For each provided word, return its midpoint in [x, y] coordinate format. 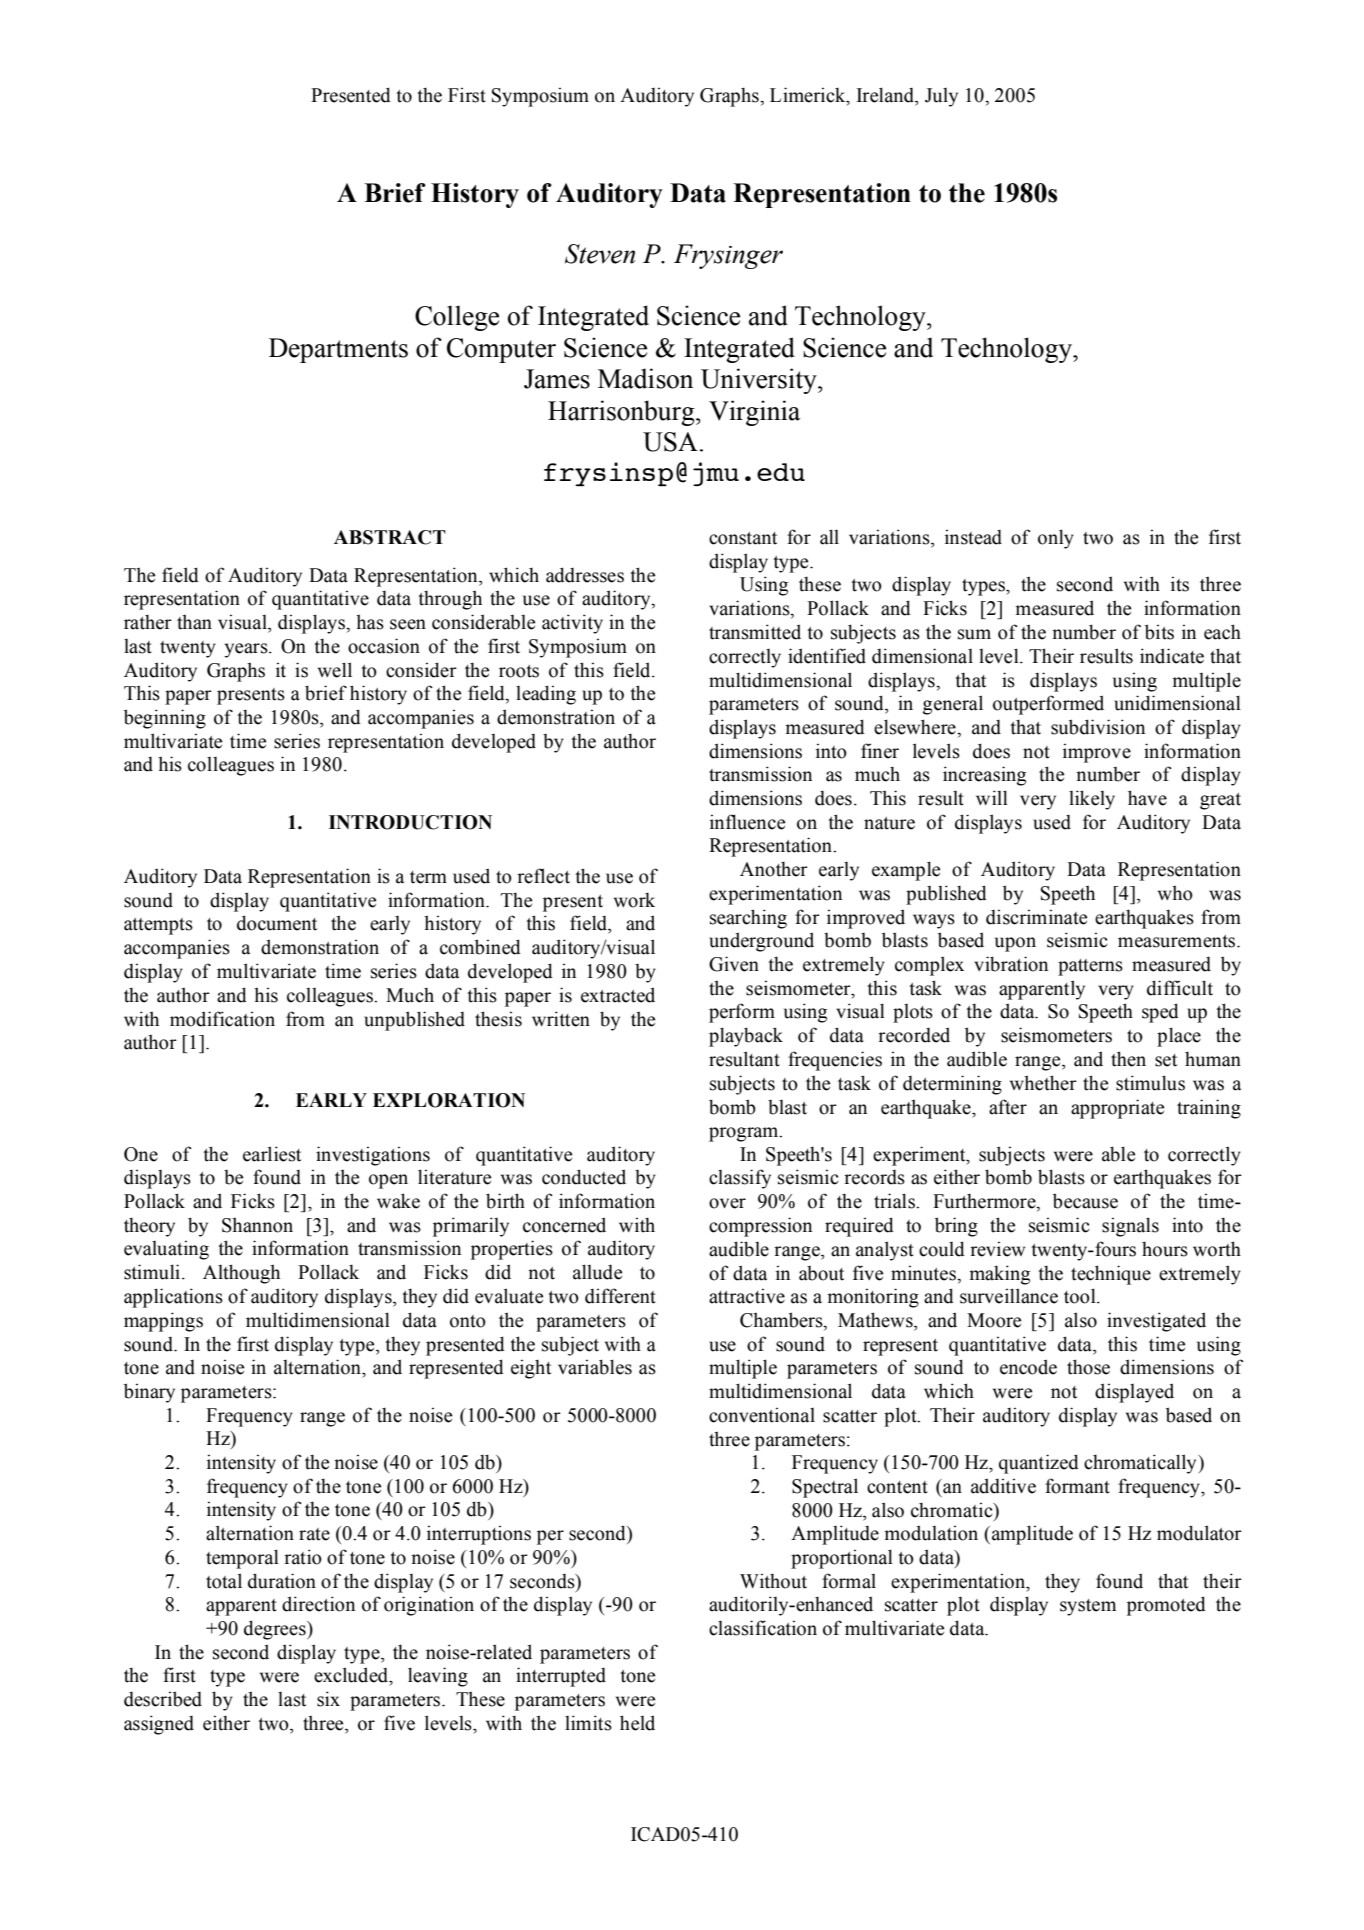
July [941, 97]
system [1088, 1607]
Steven [600, 254]
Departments [338, 350]
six [328, 1699]
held [637, 1723]
